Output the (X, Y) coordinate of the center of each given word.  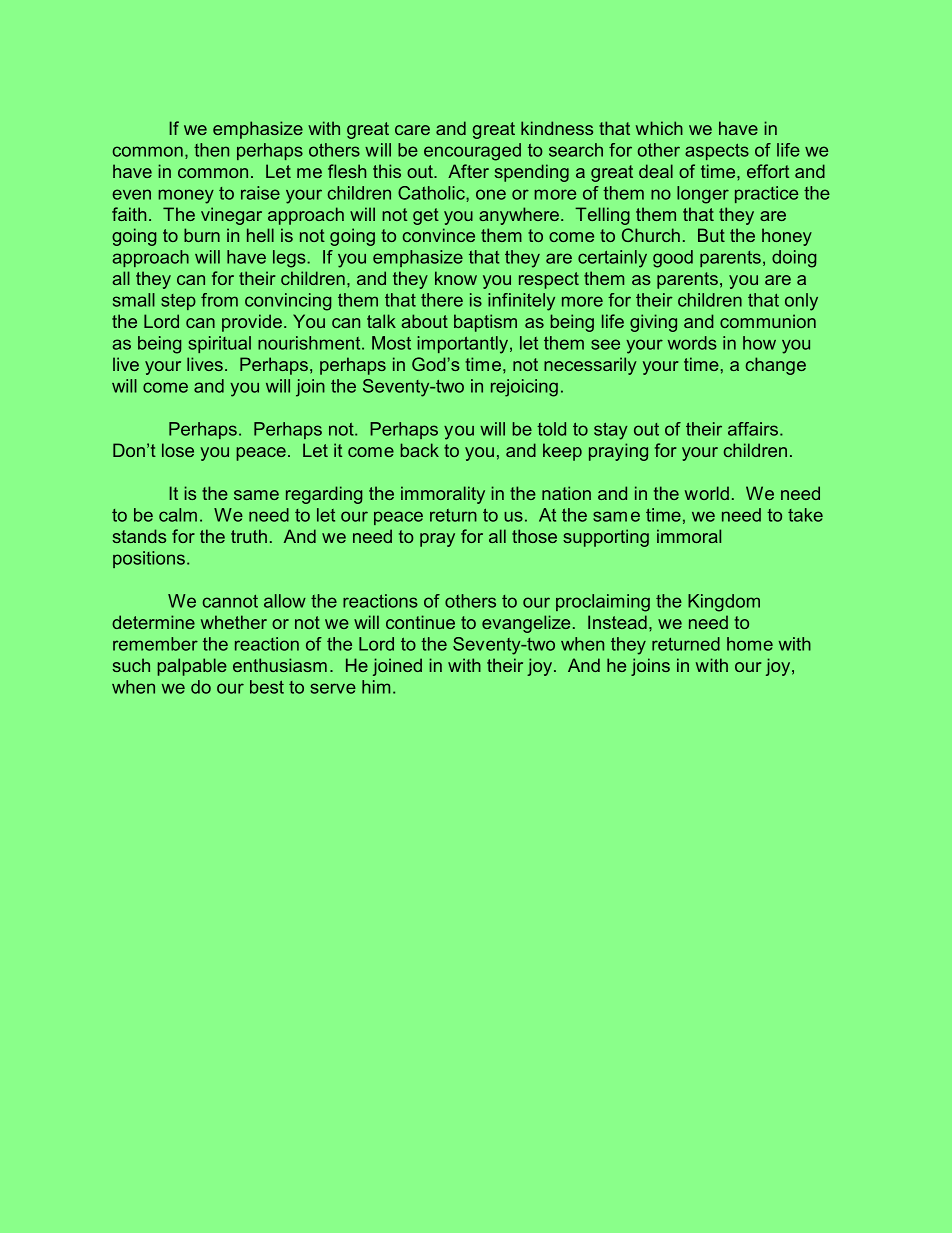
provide (252, 323)
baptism (485, 323)
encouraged (472, 152)
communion (768, 321)
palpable (192, 667)
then (211, 150)
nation (566, 493)
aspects (717, 151)
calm (178, 515)
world (707, 493)
